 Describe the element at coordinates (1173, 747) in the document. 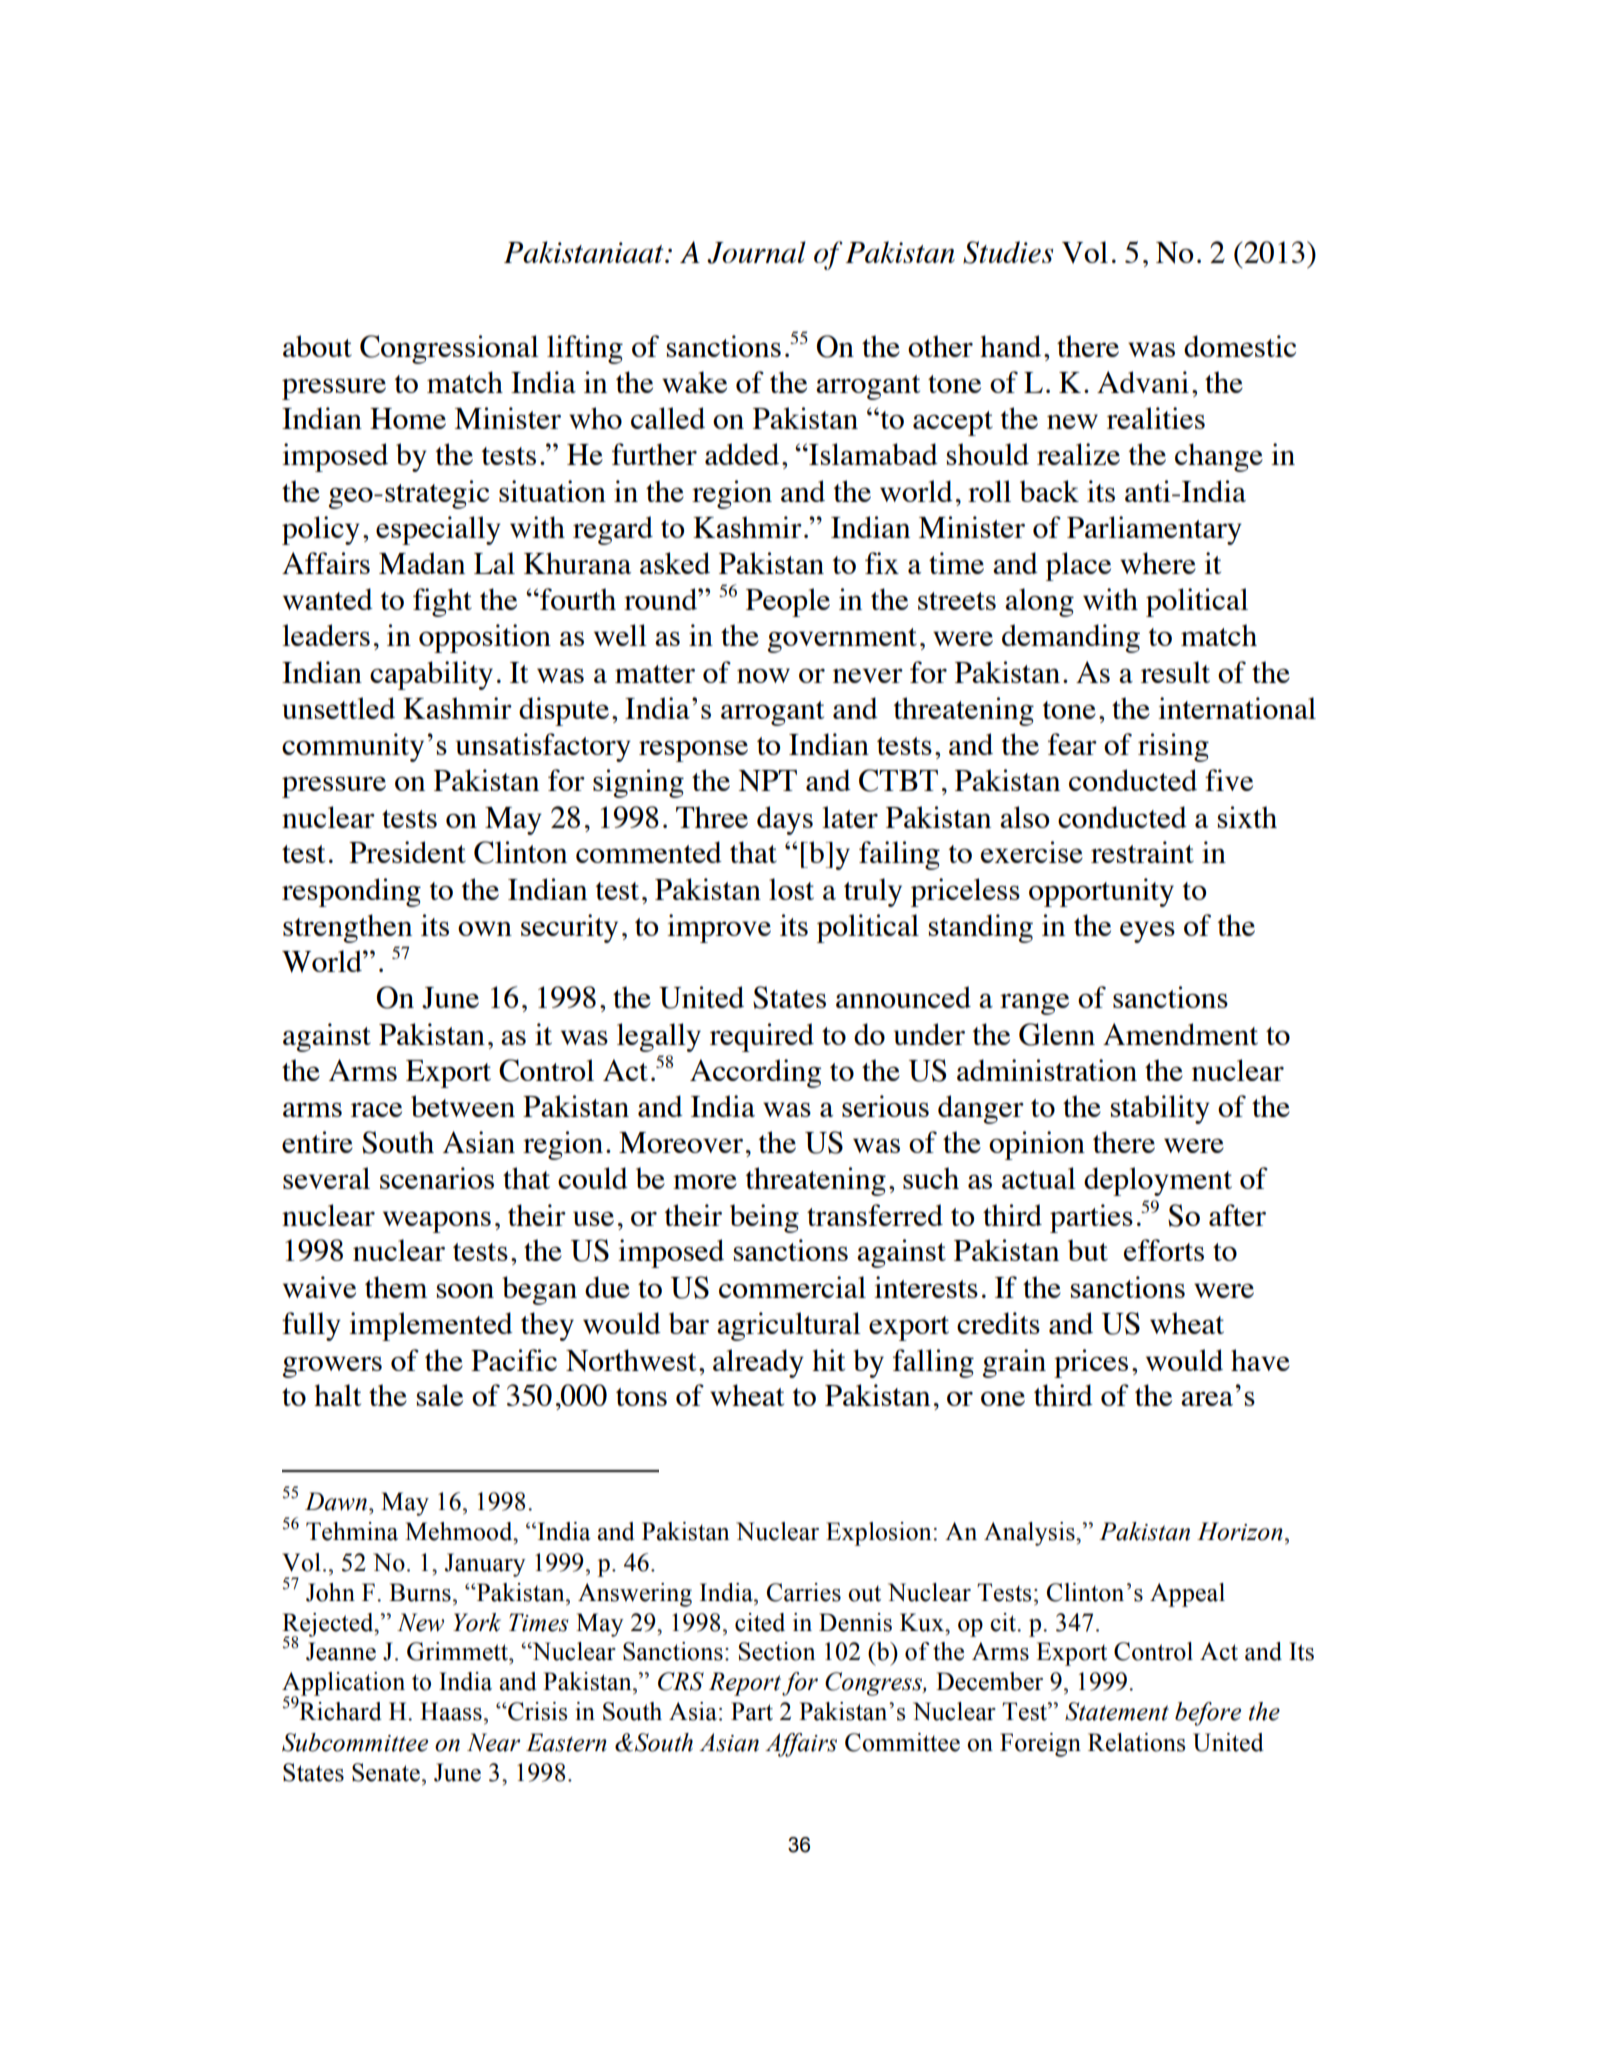

I see `rising` at that location.
